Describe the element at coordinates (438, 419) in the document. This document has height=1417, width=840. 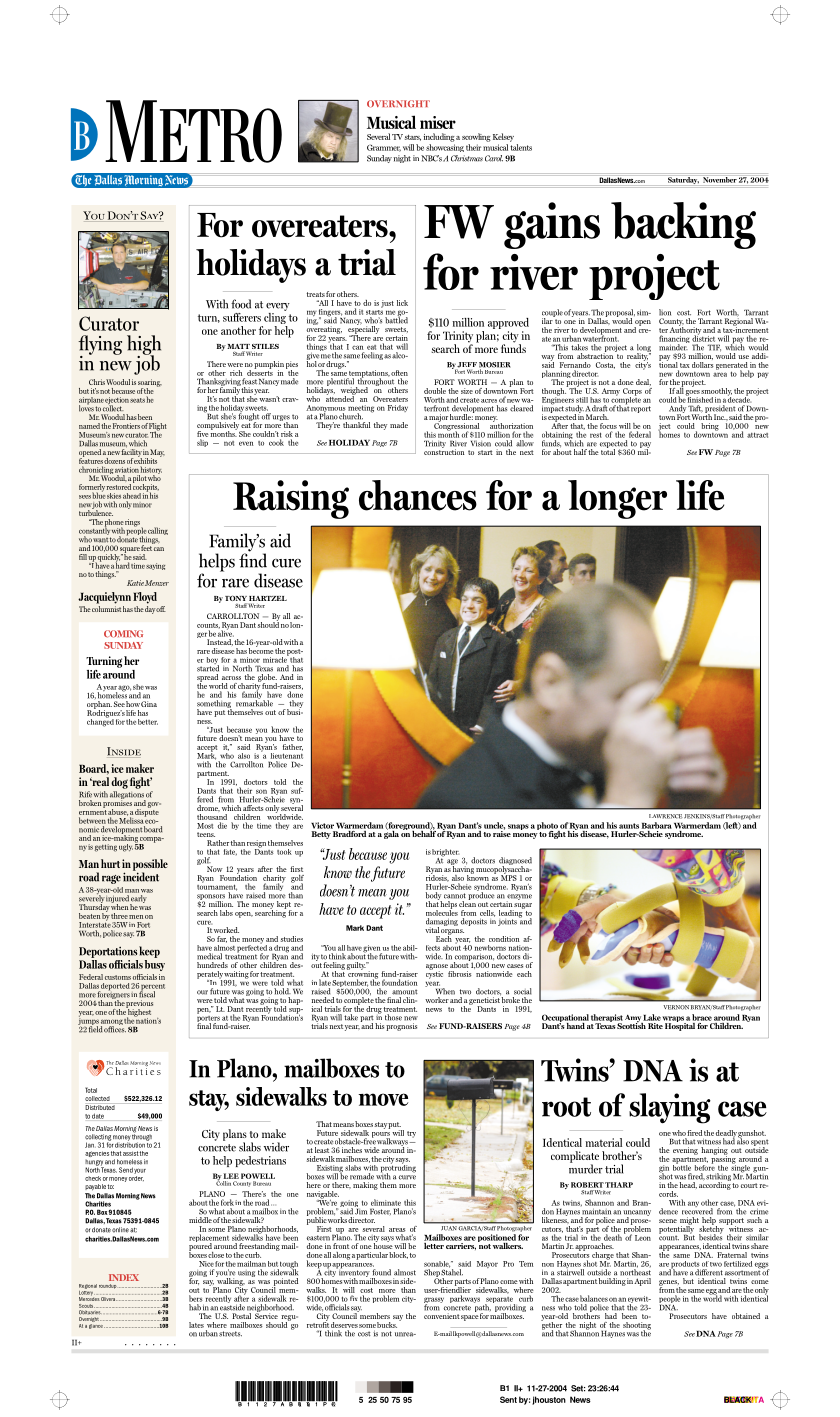
I see `major` at that location.
